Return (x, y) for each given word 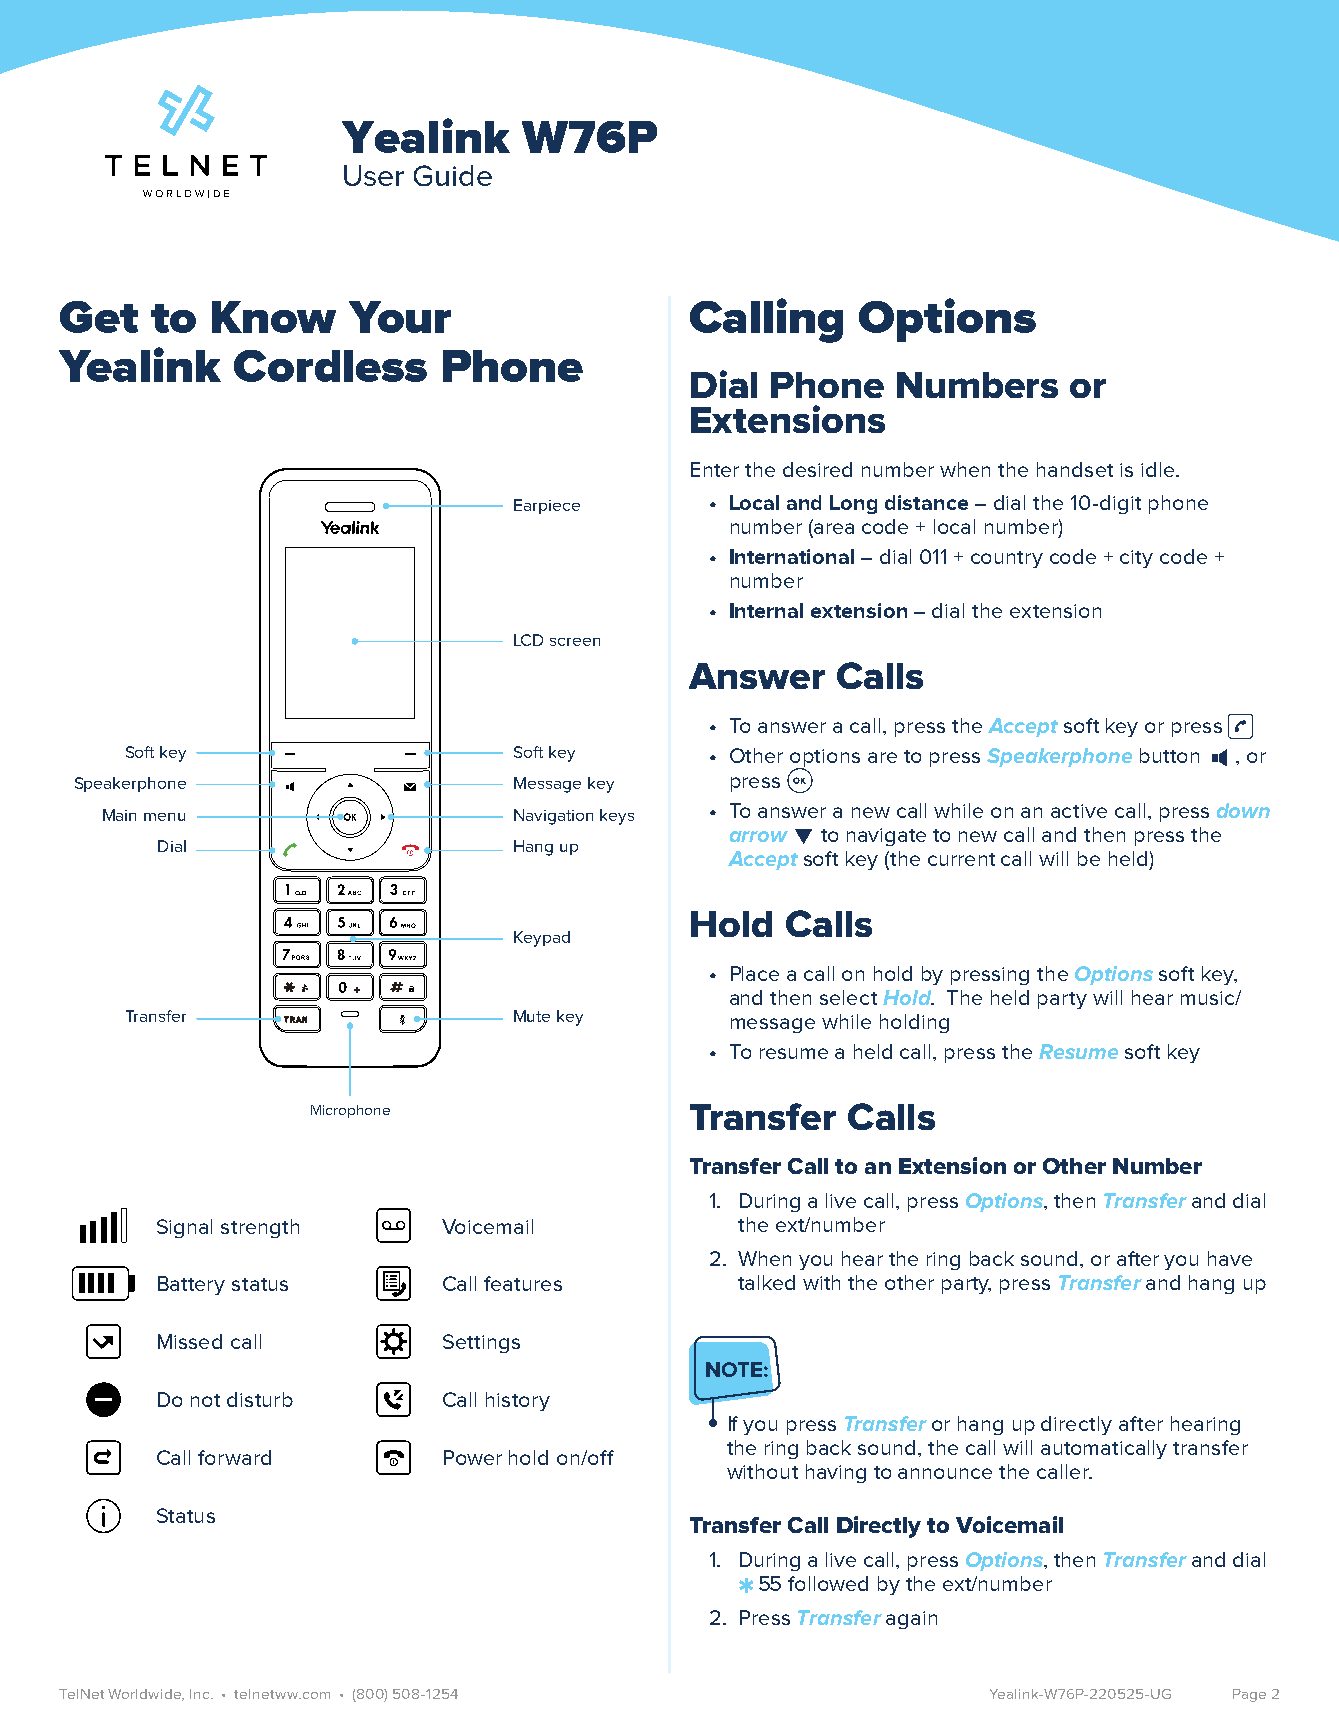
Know (274, 317)
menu (164, 817)
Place (755, 973)
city (1136, 559)
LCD (528, 640)
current (961, 859)
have (1230, 1258)
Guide (453, 175)
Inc (201, 1694)
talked (766, 1282)
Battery (191, 1285)
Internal (766, 610)
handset (1075, 469)
